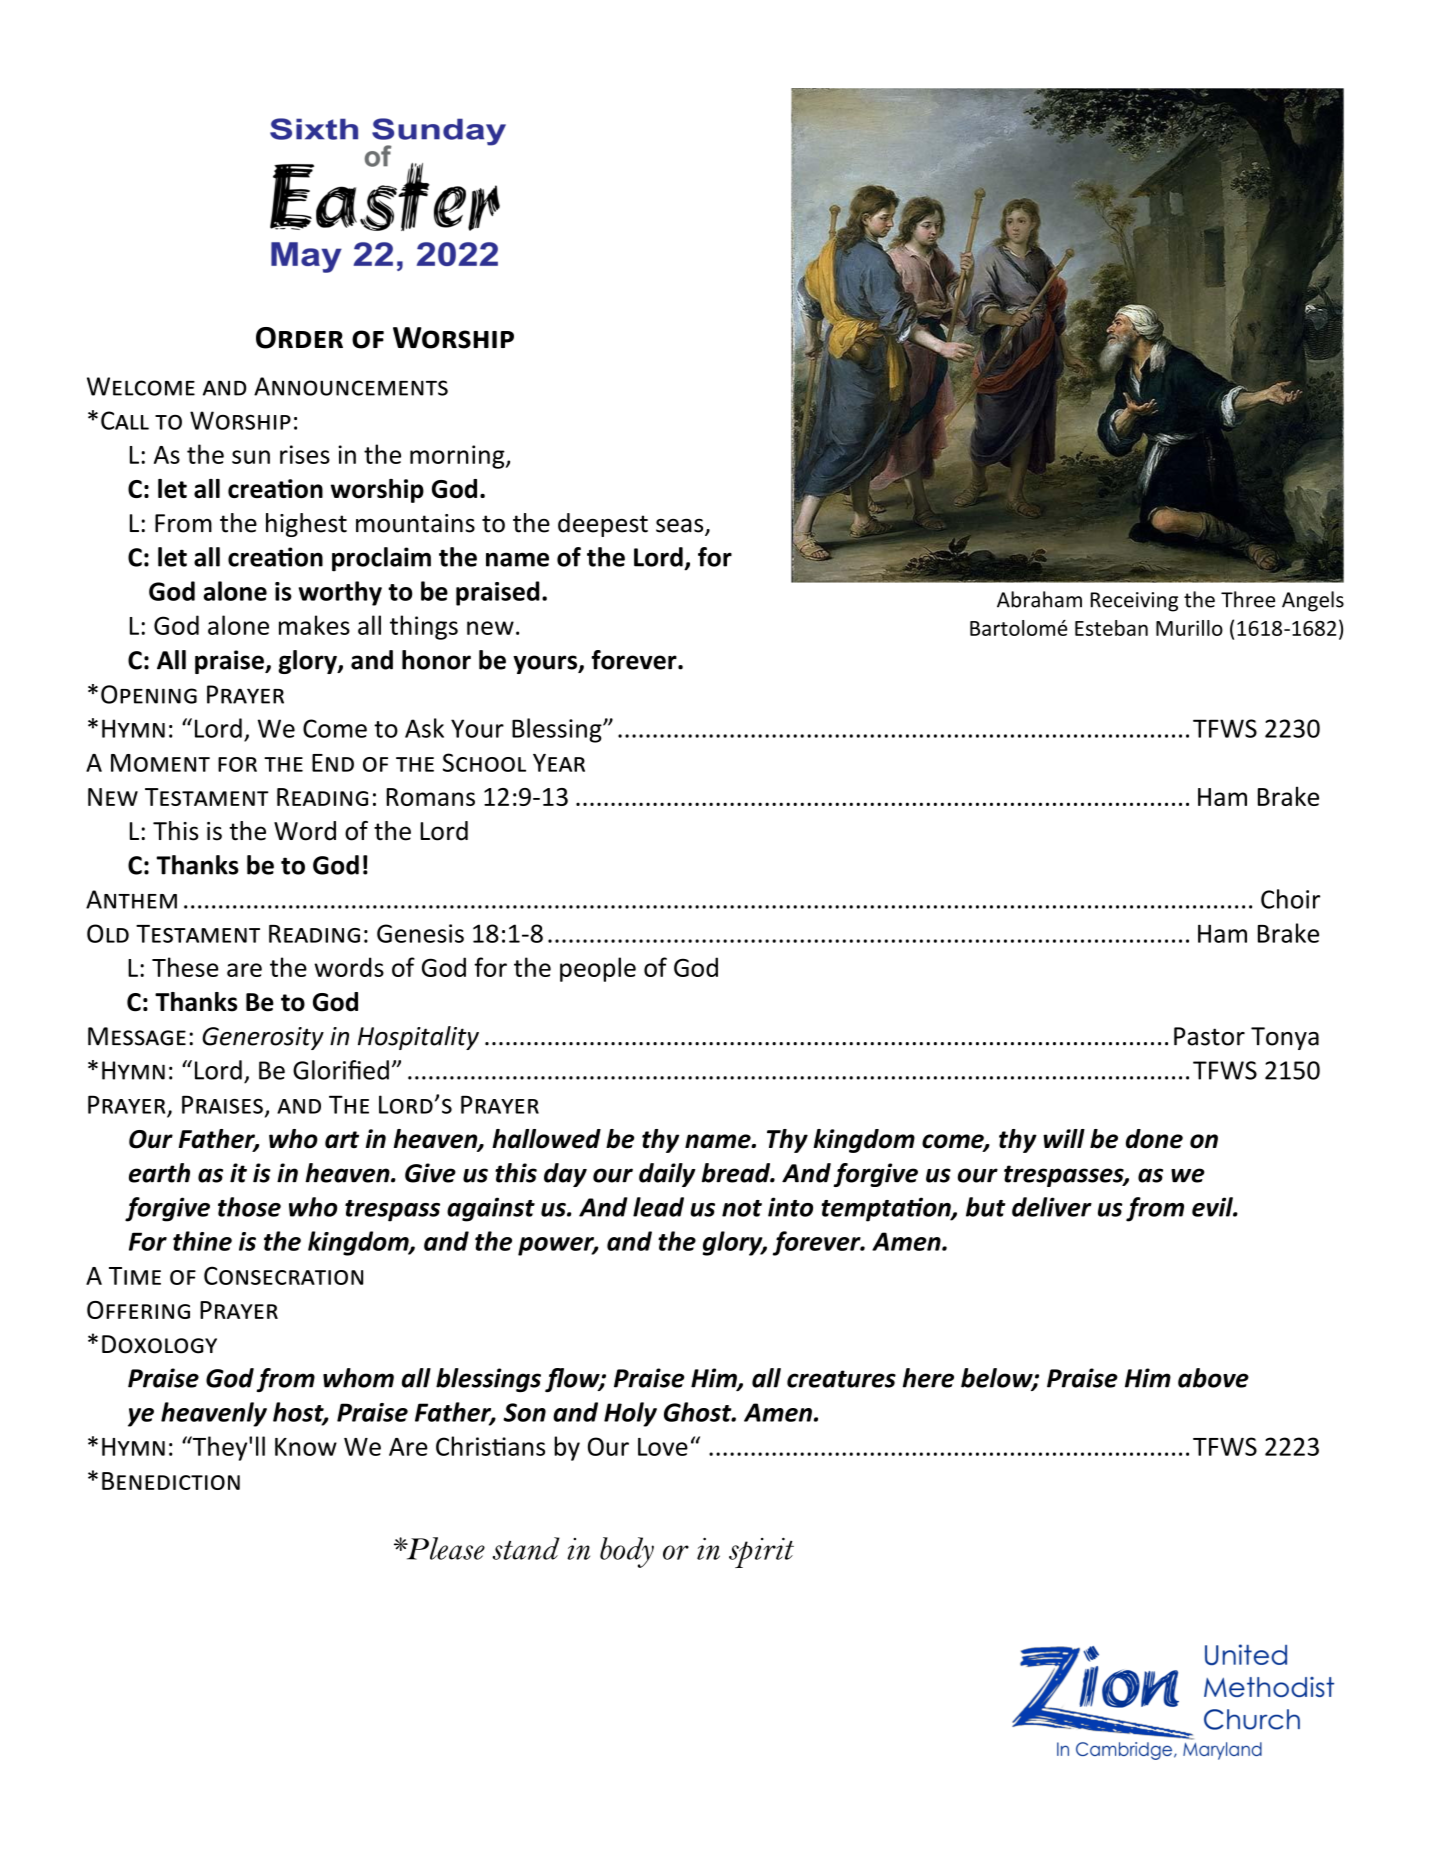  What do you see at coordinates (299, 338) in the screenshot?
I see `Order` at bounding box center [299, 338].
